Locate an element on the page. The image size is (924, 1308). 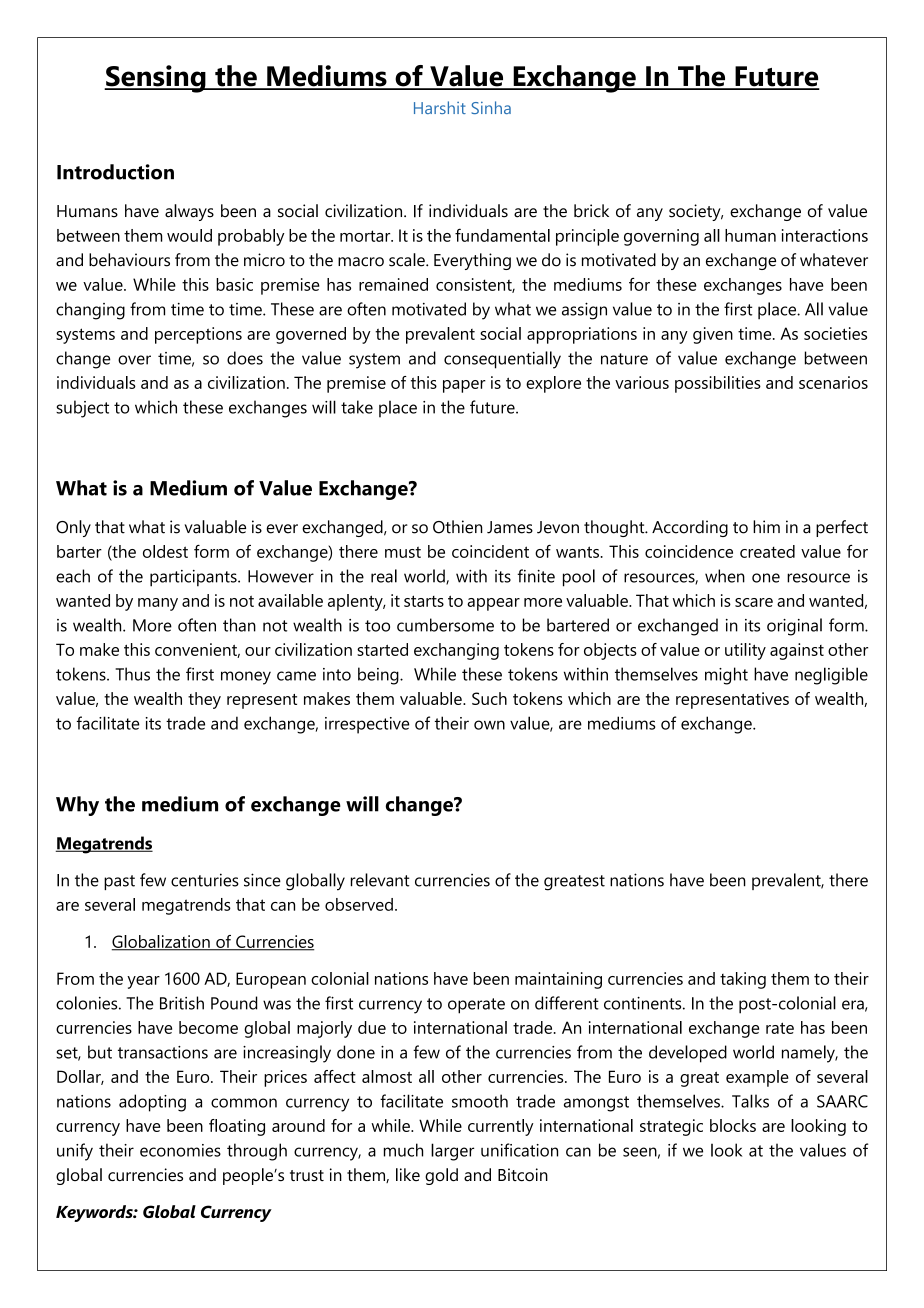
him is located at coordinates (766, 526).
